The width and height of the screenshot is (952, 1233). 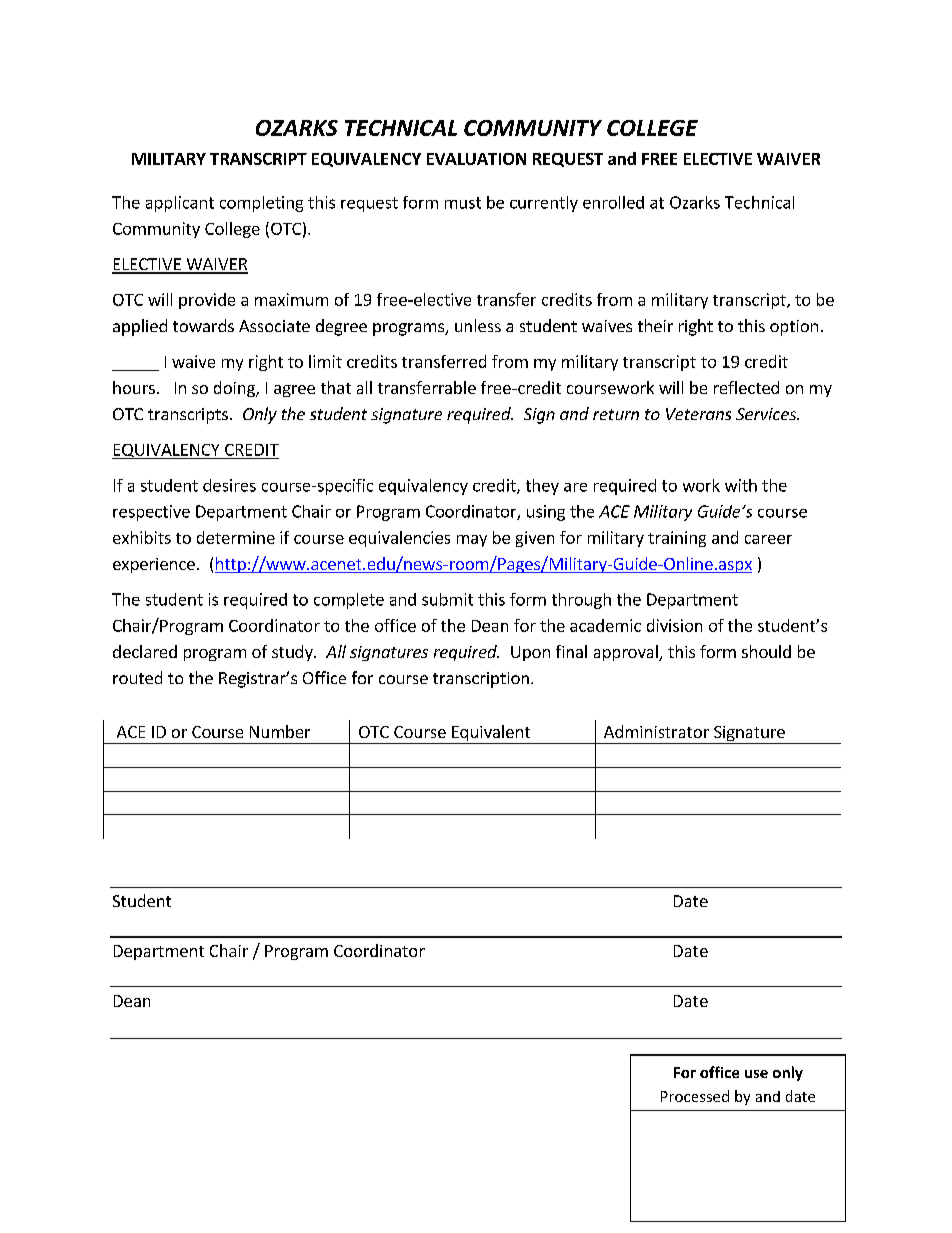 I want to click on with, so click(x=741, y=485).
